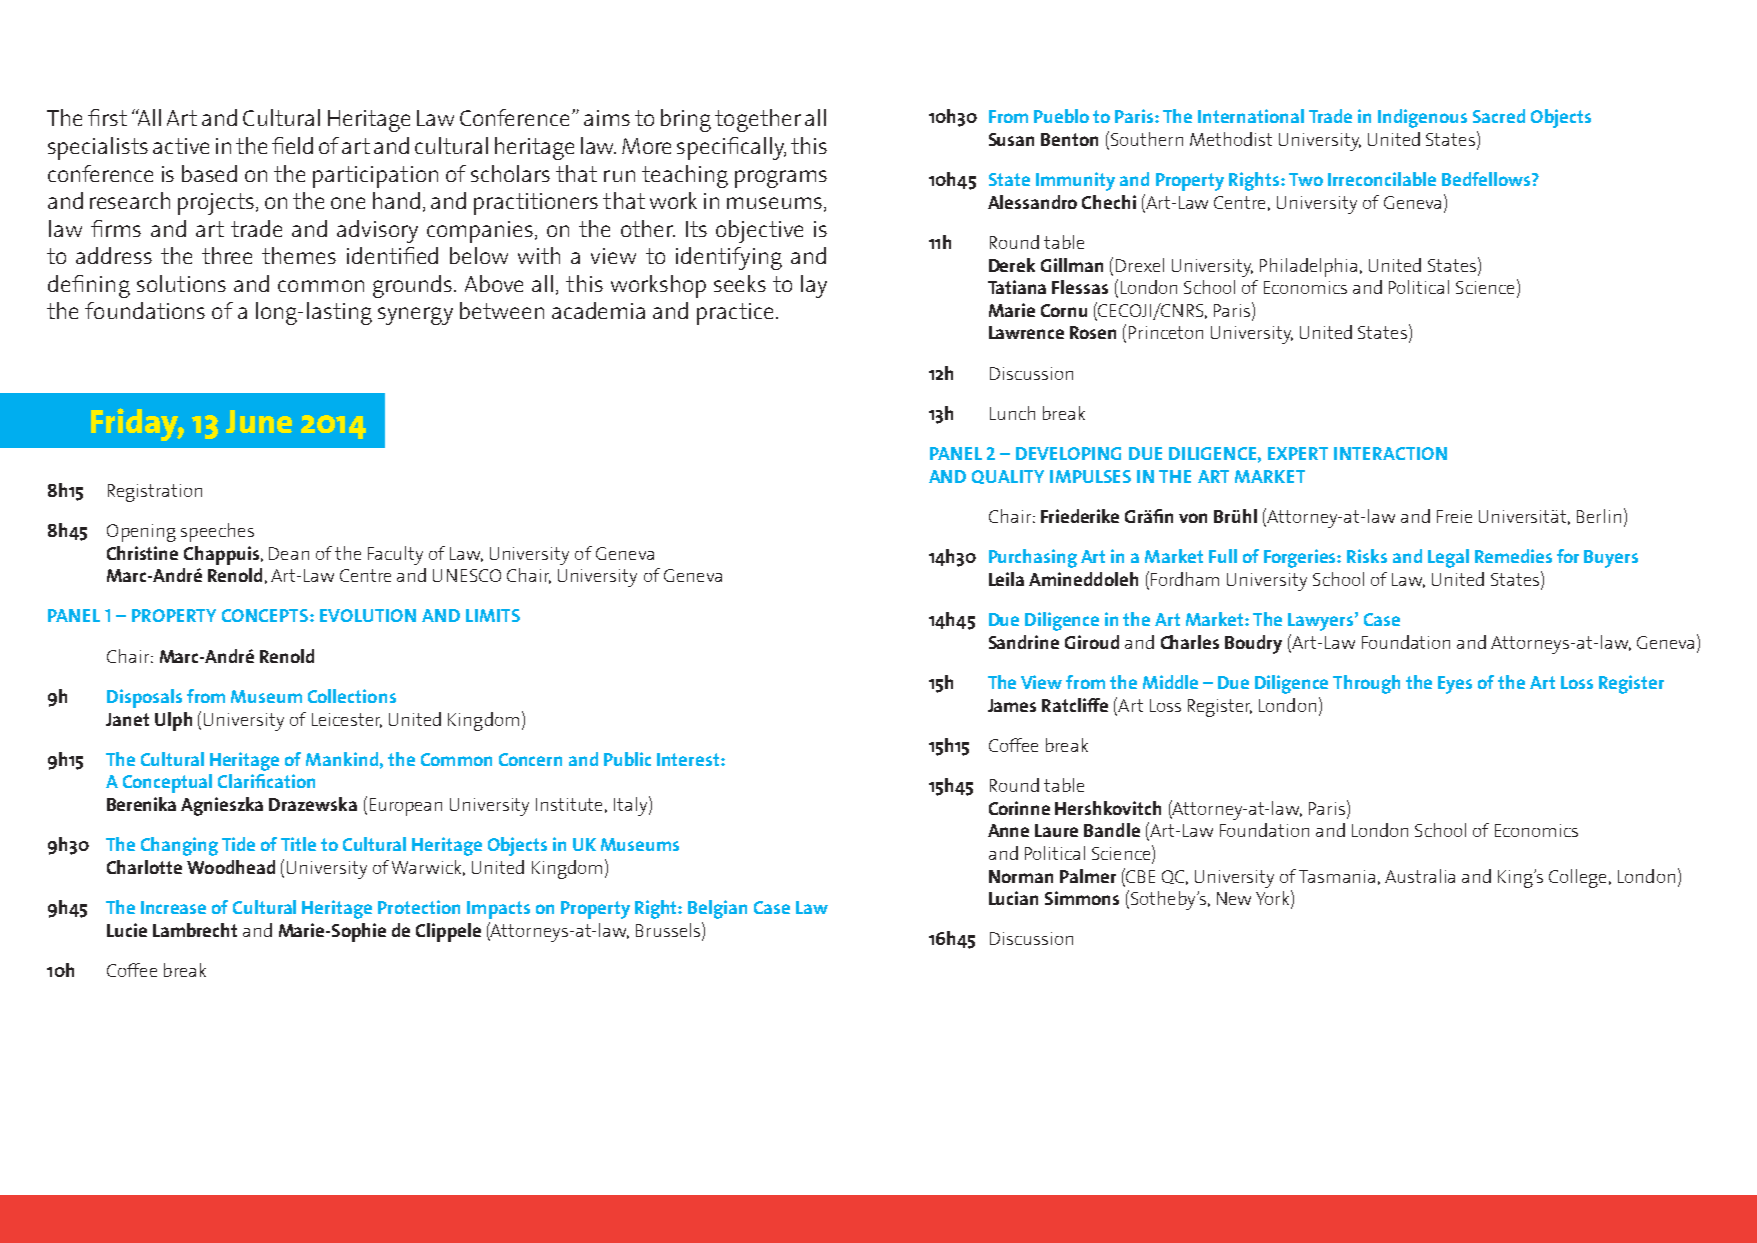  I want to click on together, so click(758, 120).
